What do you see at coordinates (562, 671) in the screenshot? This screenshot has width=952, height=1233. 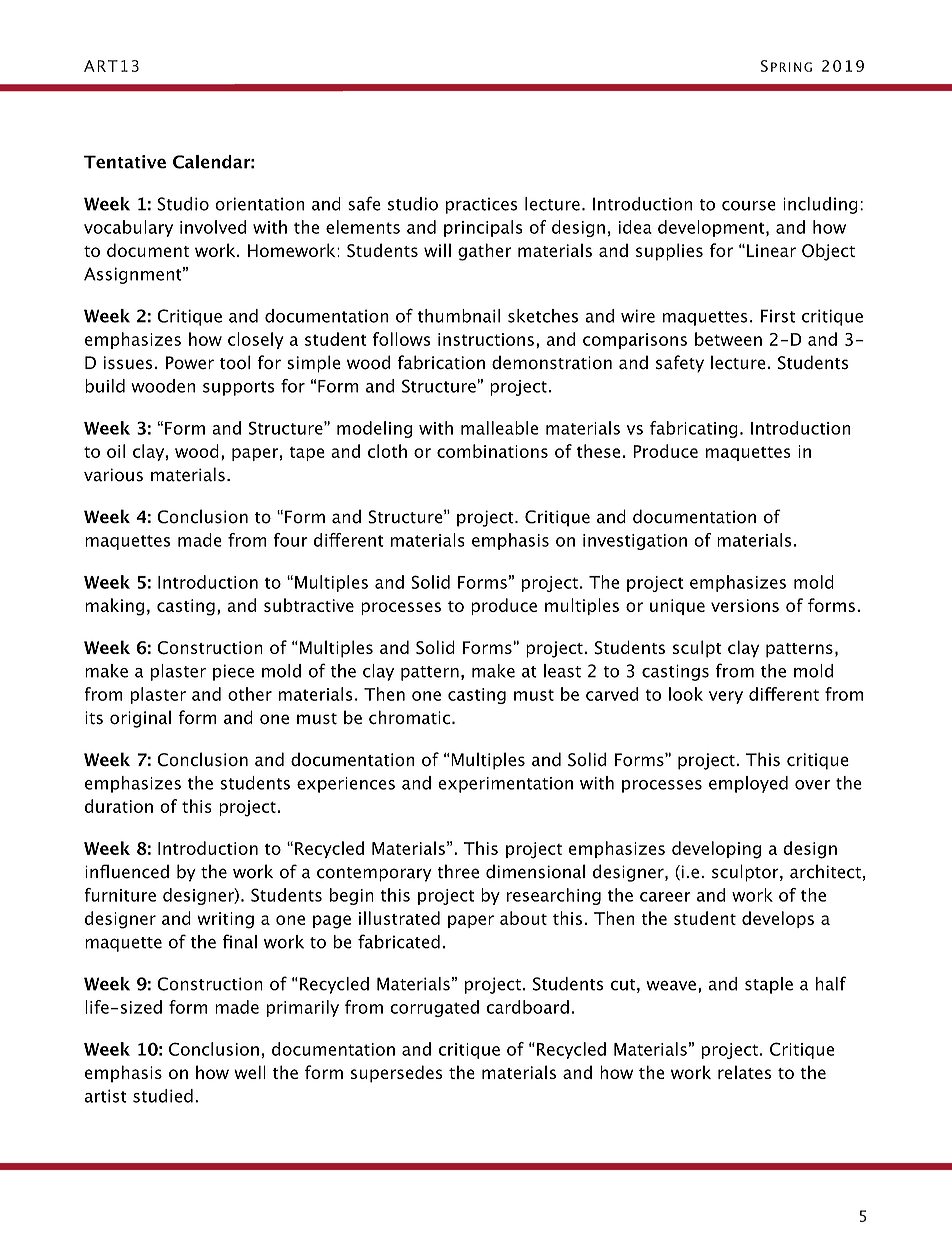 I see `least` at bounding box center [562, 671].
